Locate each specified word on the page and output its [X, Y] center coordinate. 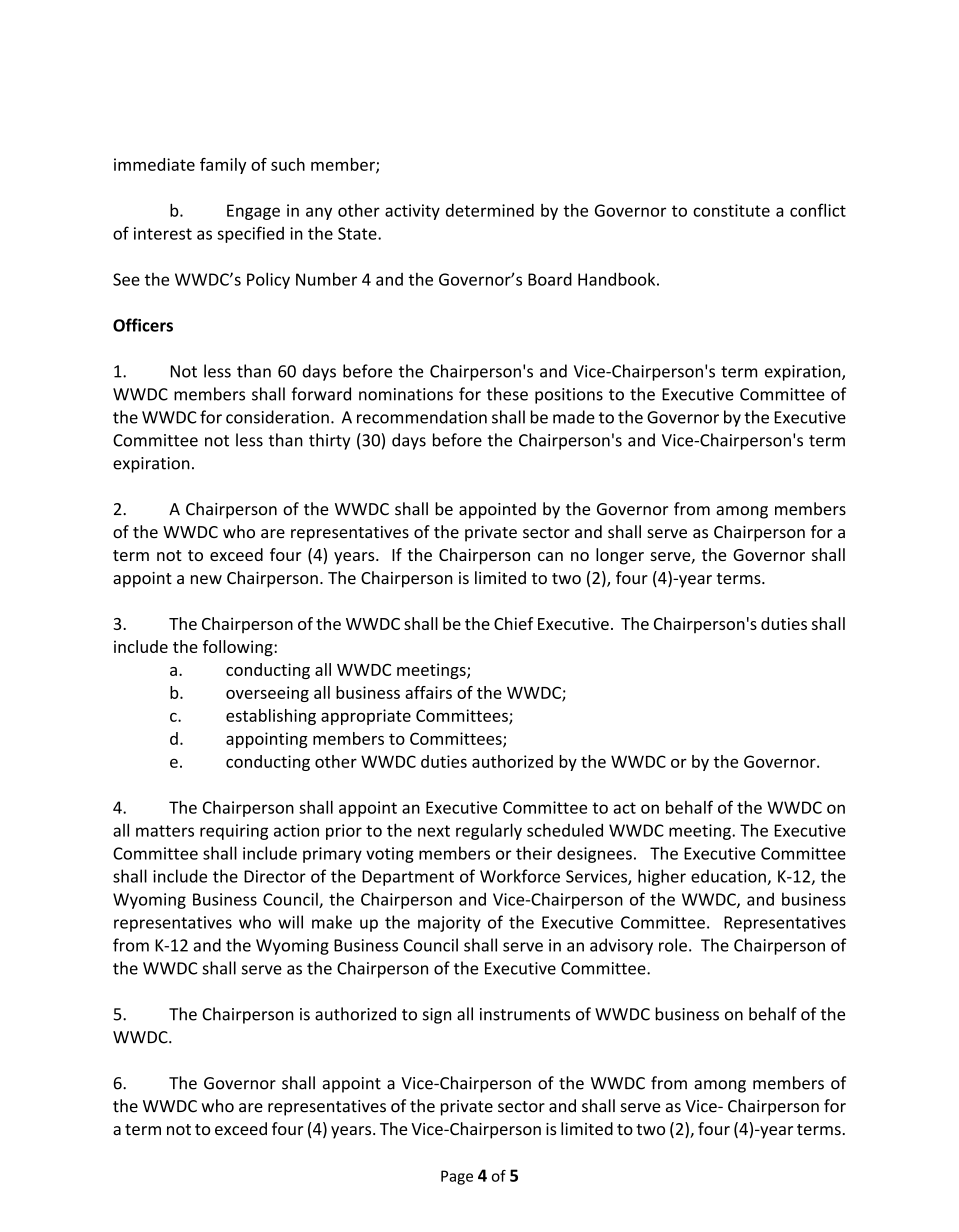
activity [412, 212]
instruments [525, 1014]
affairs [428, 692]
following [239, 648]
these [507, 394]
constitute [731, 210]
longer [620, 556]
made [574, 417]
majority [449, 924]
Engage [253, 212]
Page [457, 1177]
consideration [277, 417]
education [729, 877]
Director [275, 876]
